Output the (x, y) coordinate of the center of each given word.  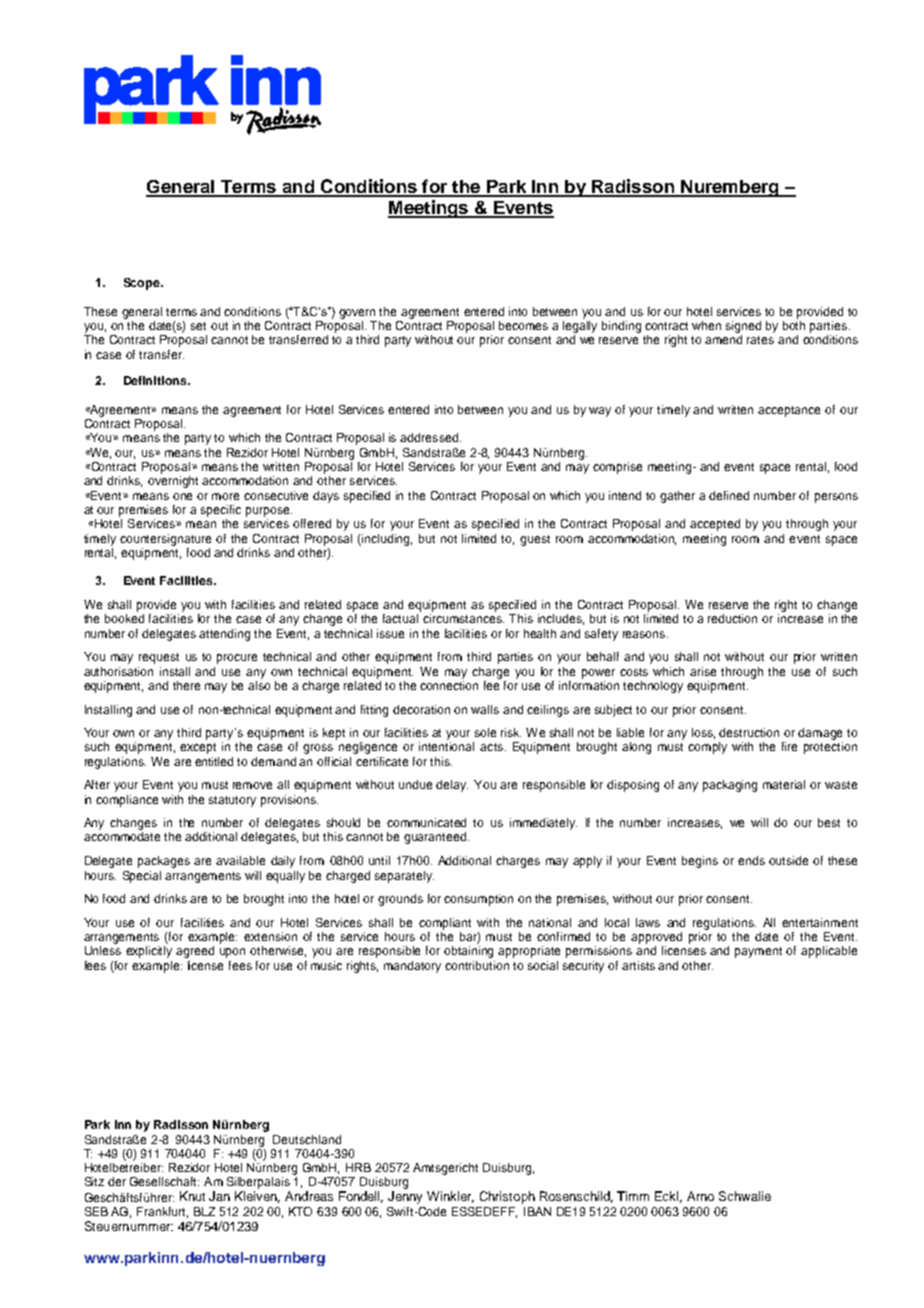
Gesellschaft (164, 1181)
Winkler (450, 1197)
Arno (700, 1196)
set (198, 326)
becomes (523, 325)
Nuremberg (730, 188)
